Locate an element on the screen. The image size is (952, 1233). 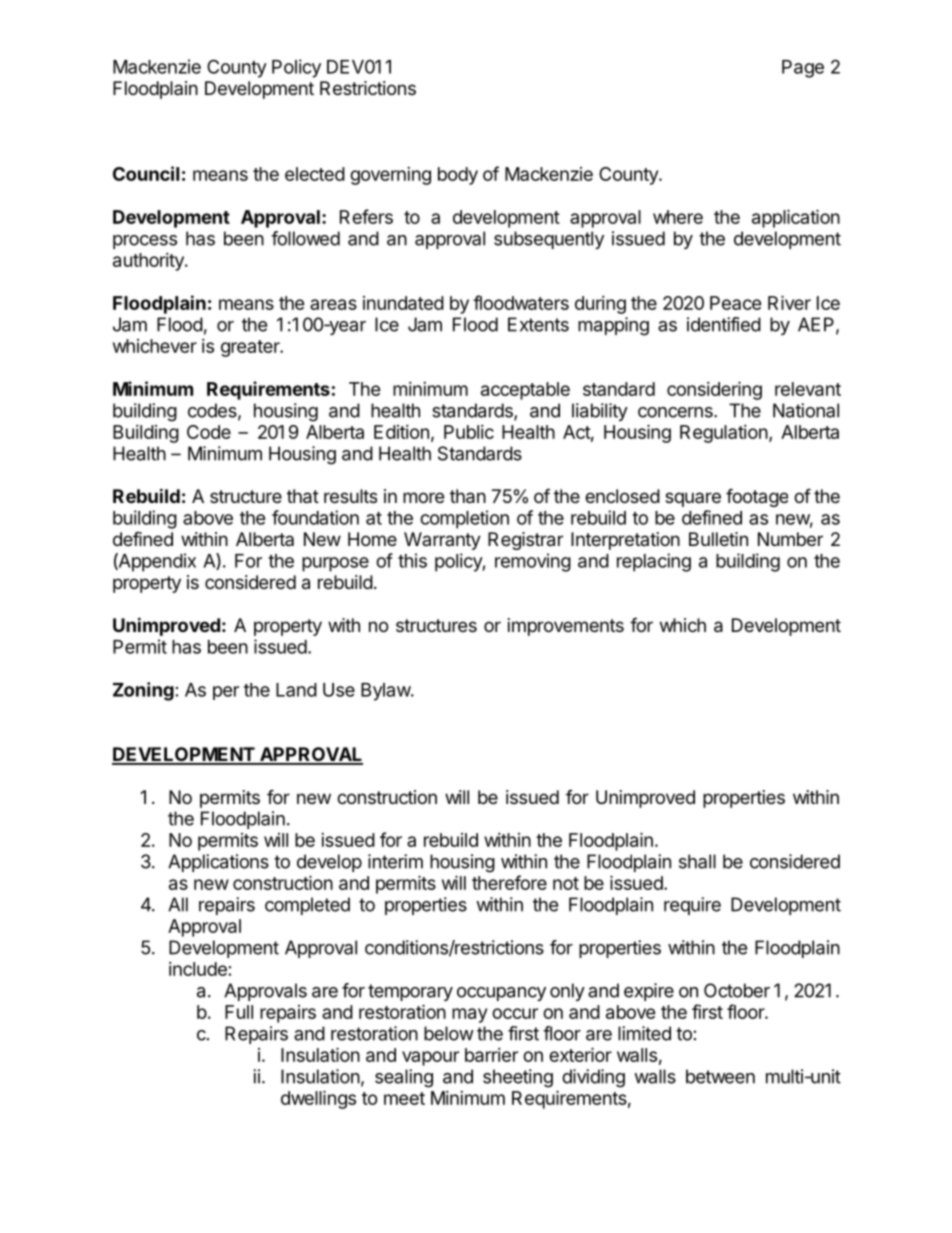
body is located at coordinates (458, 176).
